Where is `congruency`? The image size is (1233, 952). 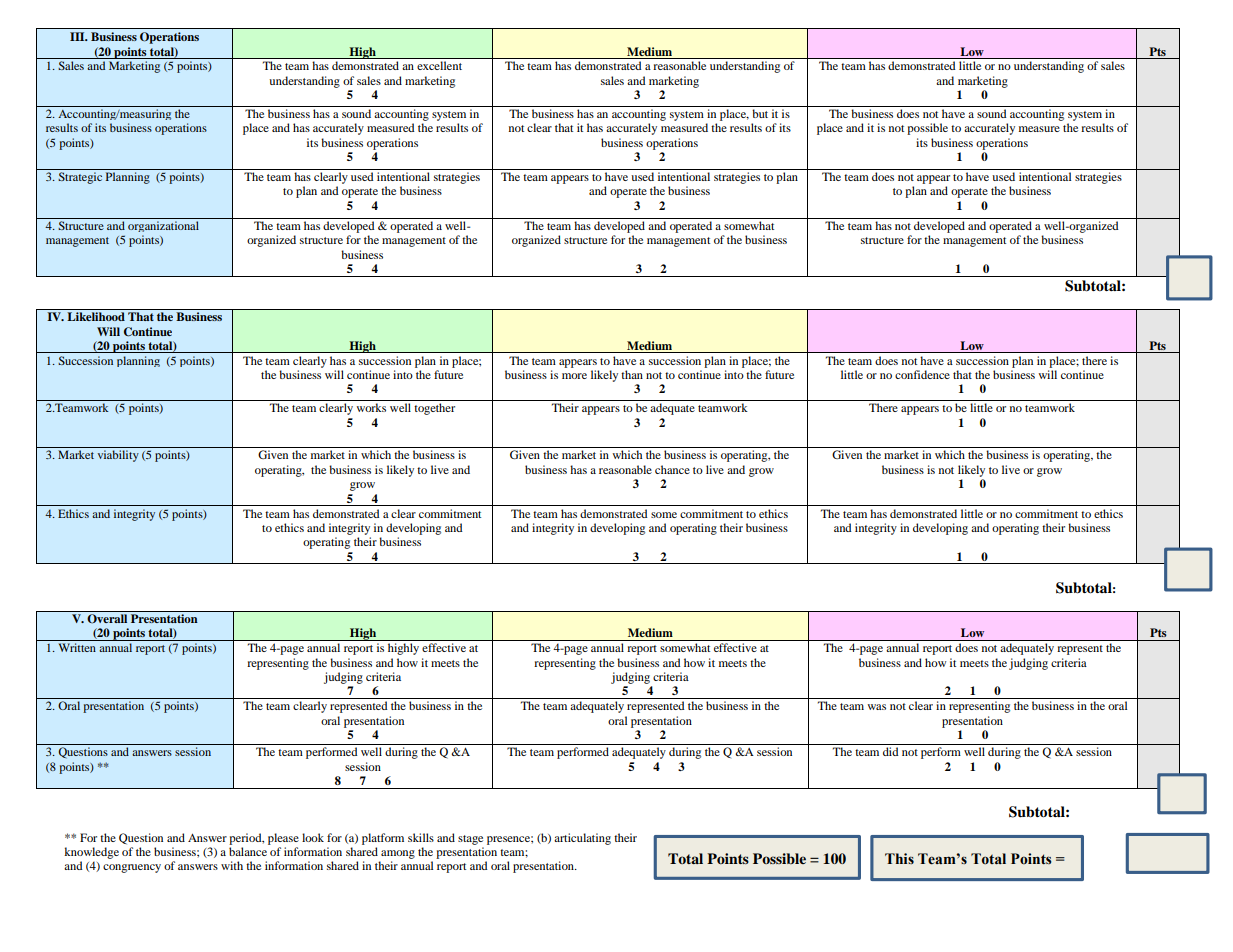
congruency is located at coordinates (132, 868).
